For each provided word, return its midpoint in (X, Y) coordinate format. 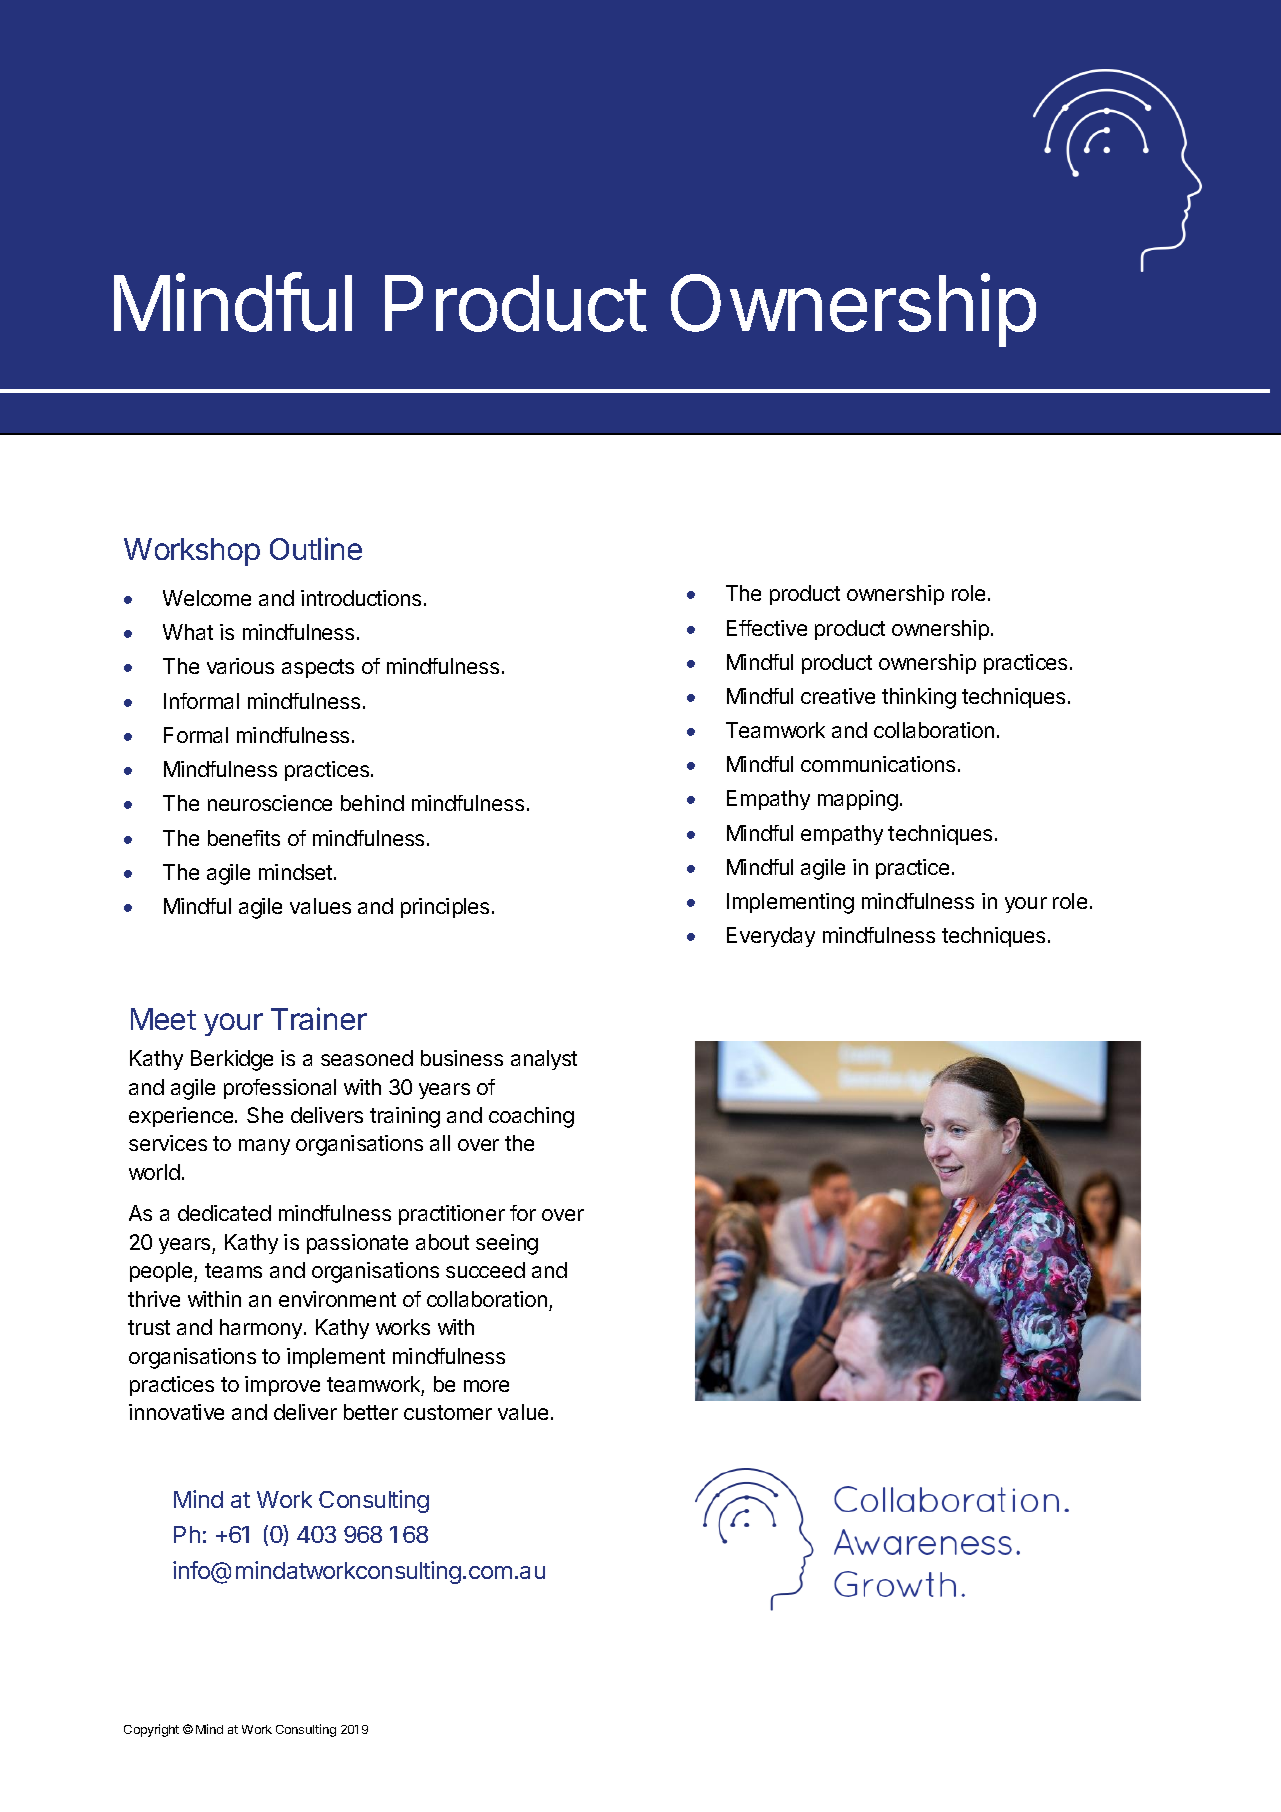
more (486, 1386)
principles (445, 908)
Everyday (771, 937)
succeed (485, 1270)
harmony (261, 1329)
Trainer (319, 1018)
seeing (507, 1244)
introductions (361, 598)
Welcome (207, 598)
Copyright (151, 1730)
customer (448, 1412)
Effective (767, 628)
